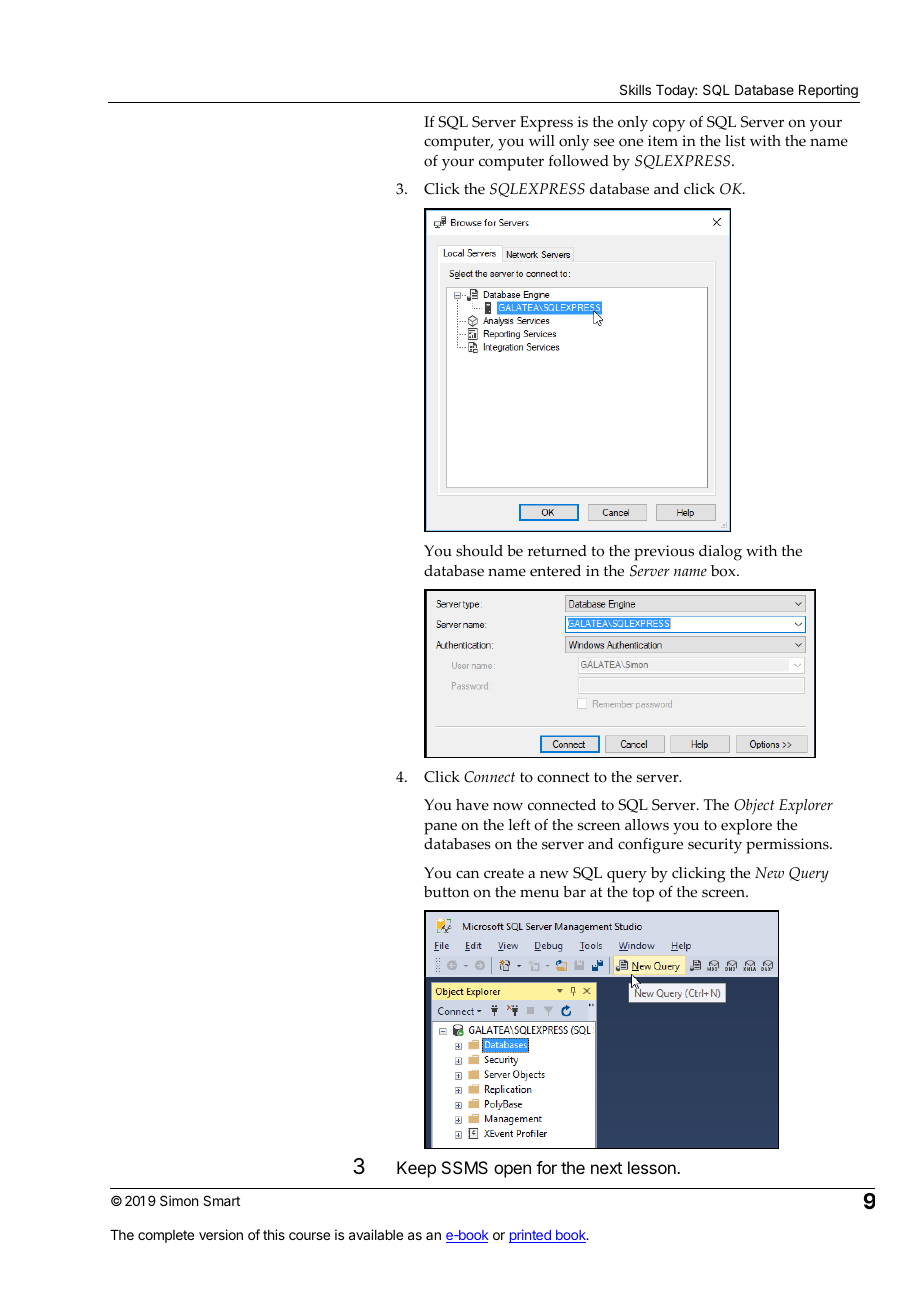  I want to click on pane, so click(440, 829).
